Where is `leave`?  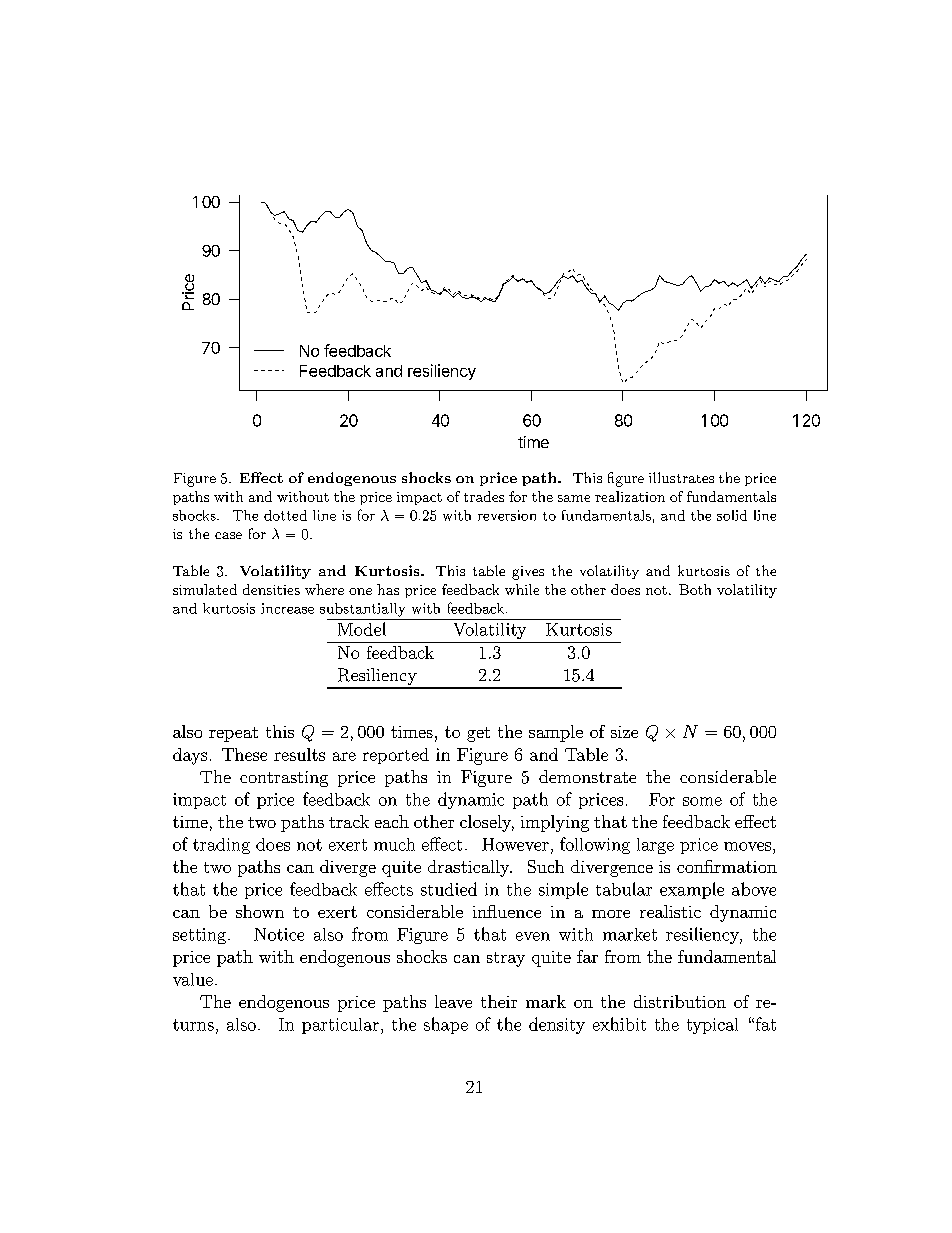 leave is located at coordinates (453, 1001).
